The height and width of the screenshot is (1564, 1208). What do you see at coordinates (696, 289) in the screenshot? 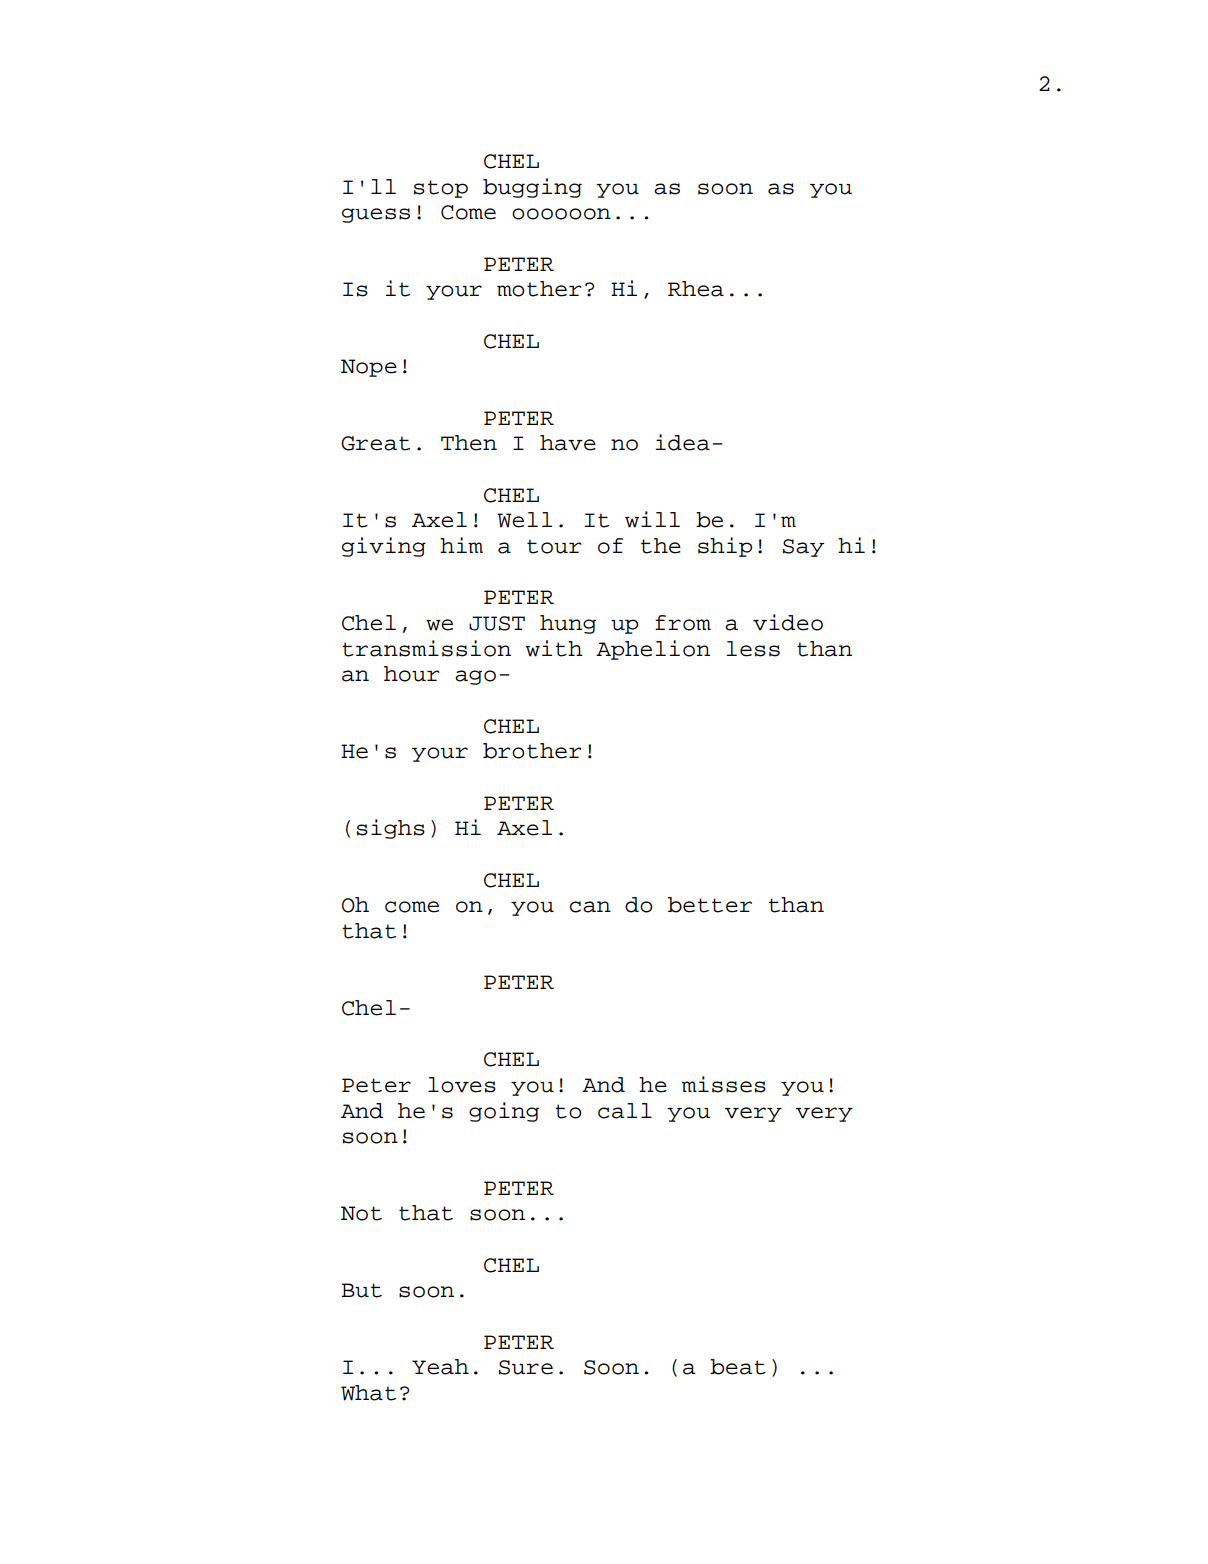
I see `Rhea` at bounding box center [696, 289].
